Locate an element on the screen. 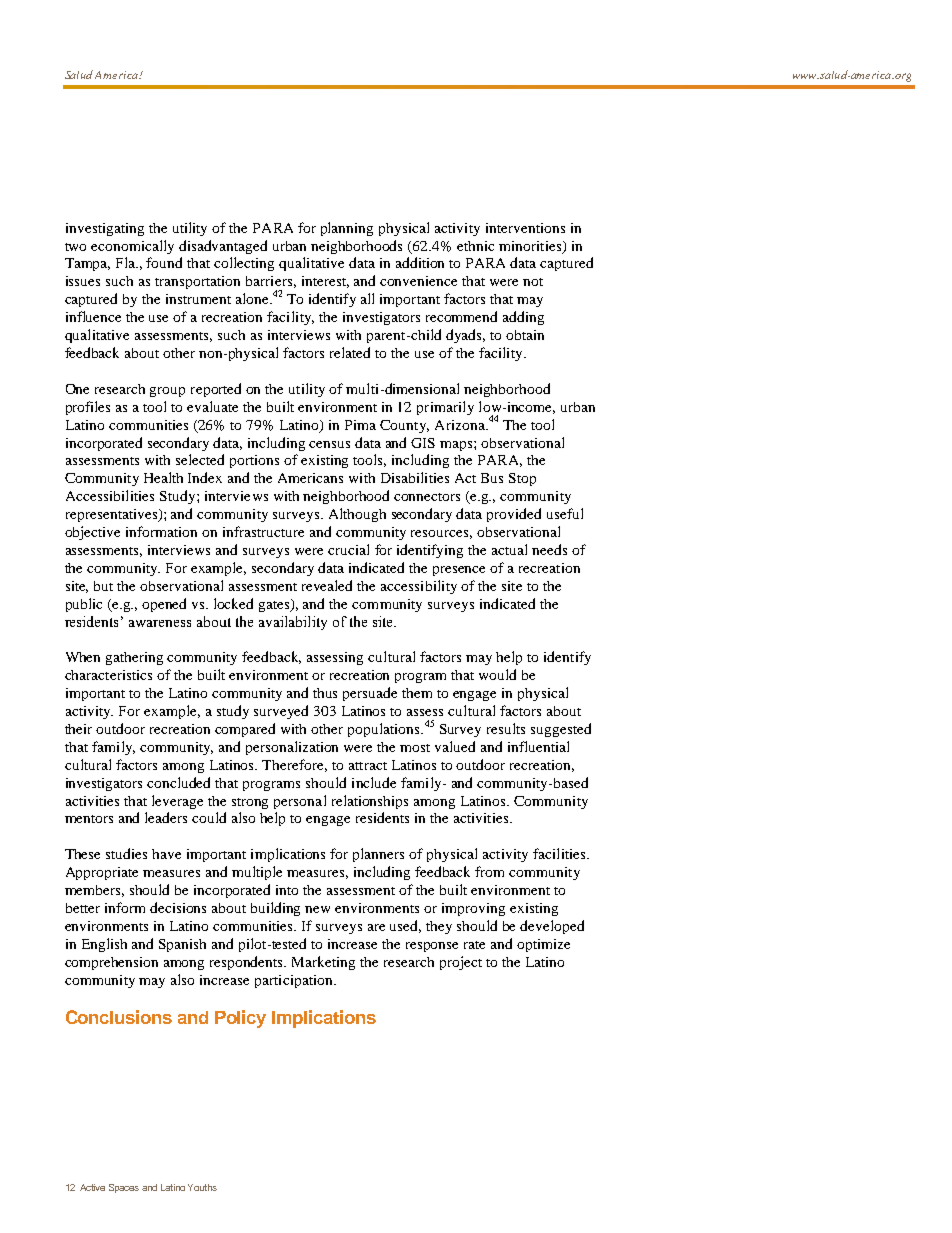  project is located at coordinates (461, 963).
